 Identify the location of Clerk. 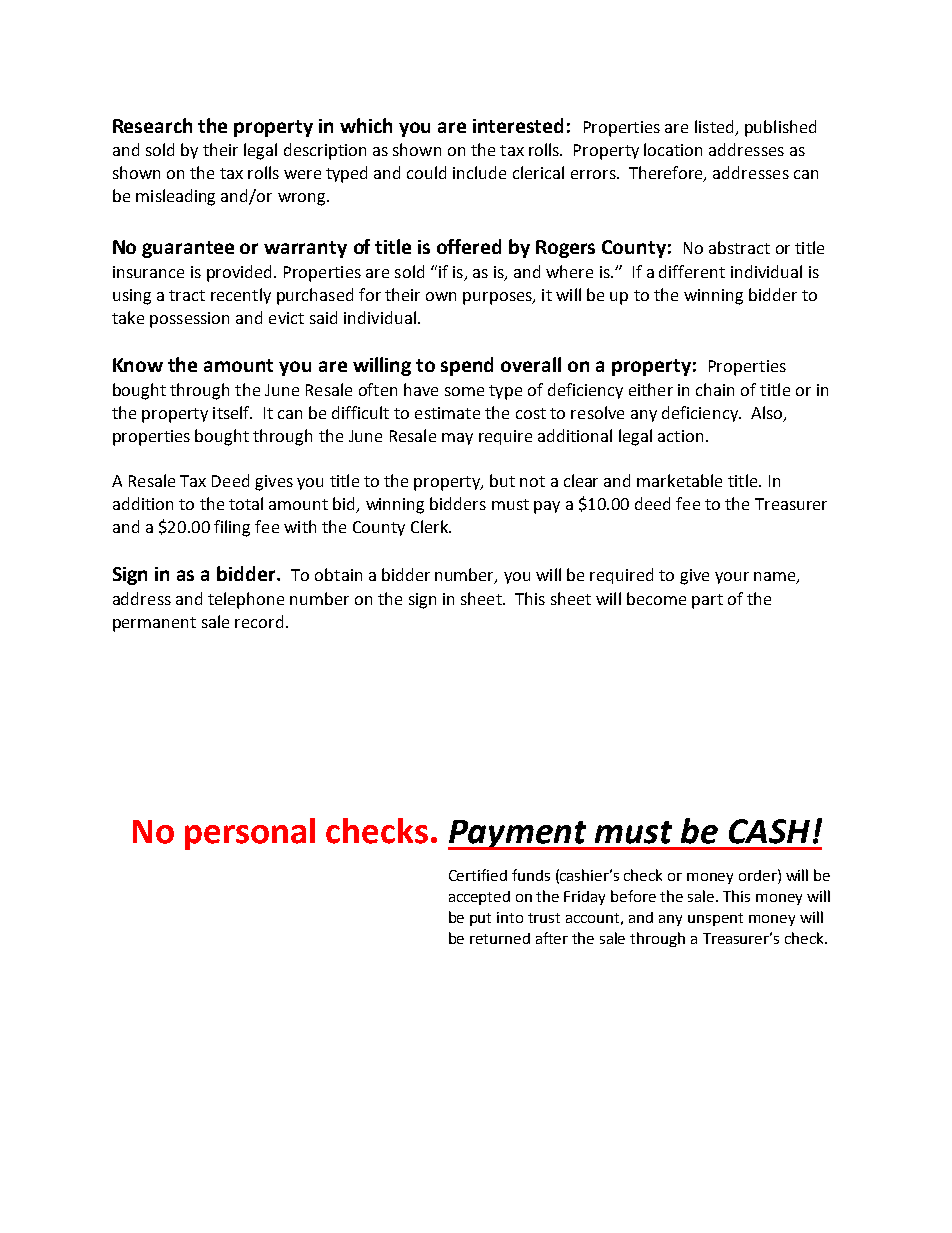
(431, 526).
